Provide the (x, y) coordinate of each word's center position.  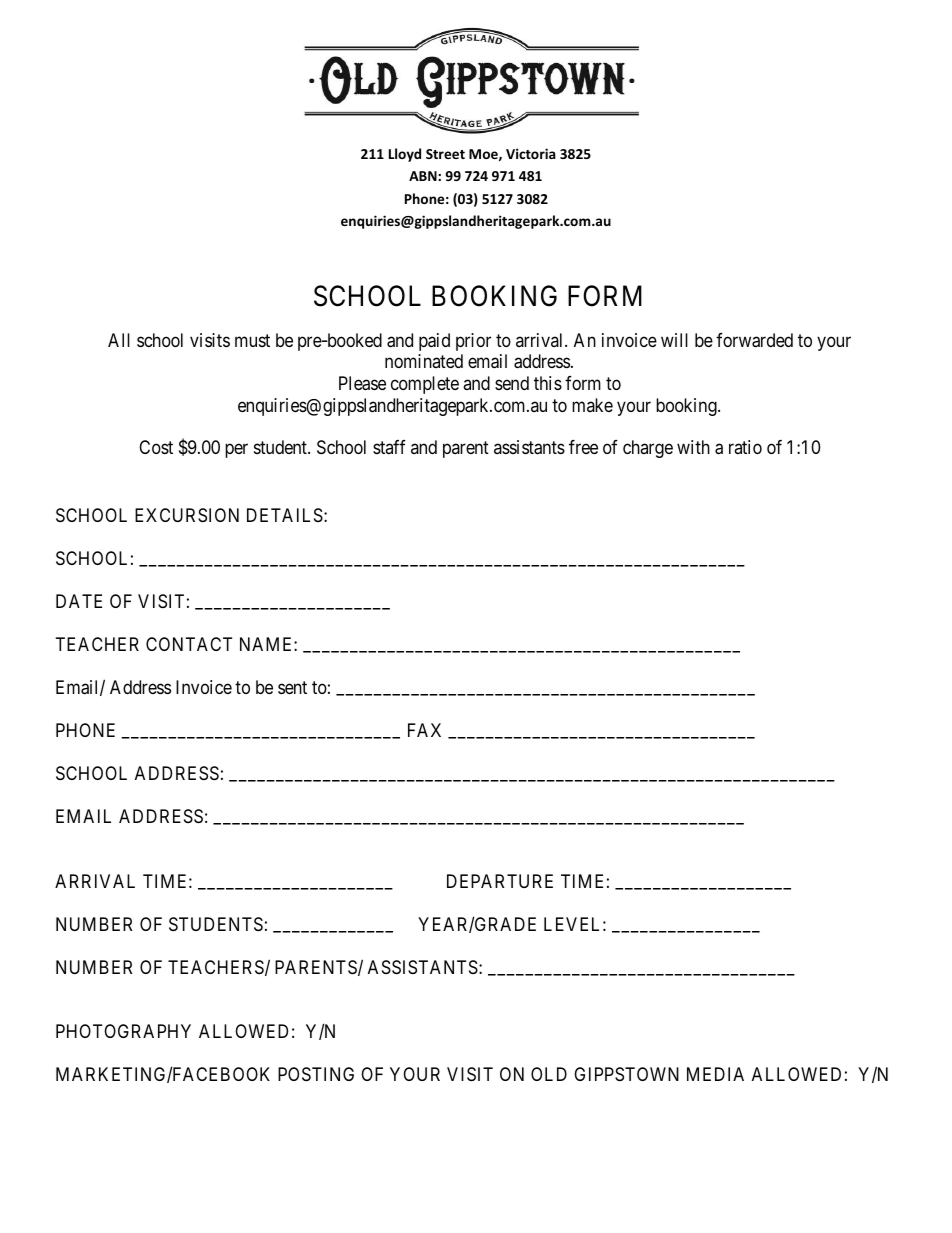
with (693, 447)
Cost (156, 447)
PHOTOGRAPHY (123, 1031)
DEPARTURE (500, 881)
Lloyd (405, 155)
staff (389, 447)
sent (292, 688)
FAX (424, 730)
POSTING (316, 1074)
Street (445, 154)
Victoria (531, 153)
